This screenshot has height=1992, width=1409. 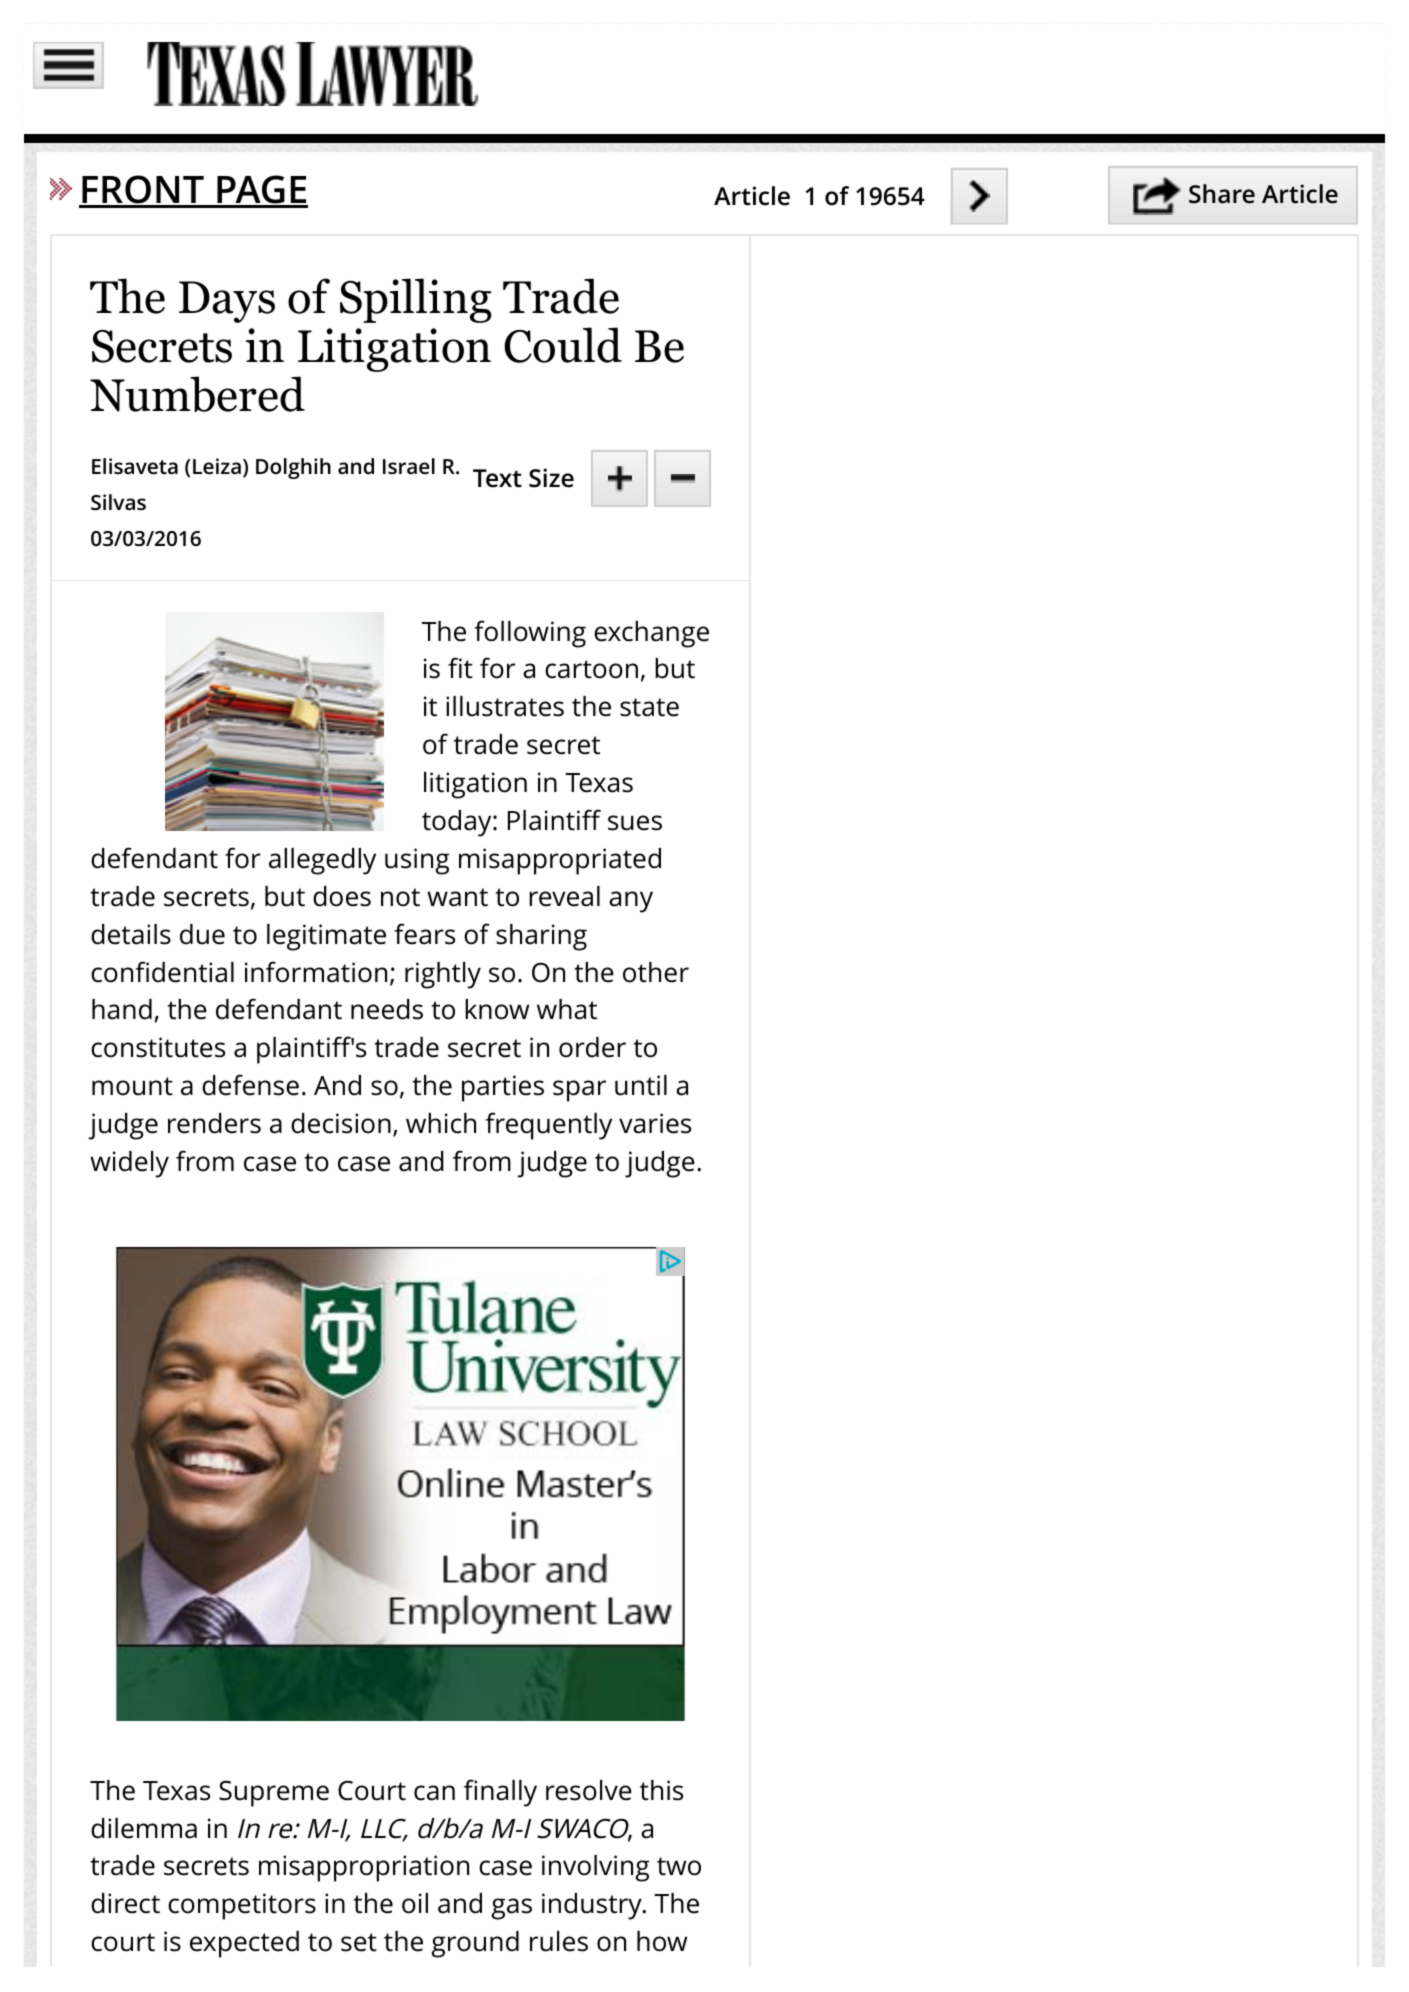 What do you see at coordinates (679, 1866) in the screenshot?
I see `two` at bounding box center [679, 1866].
